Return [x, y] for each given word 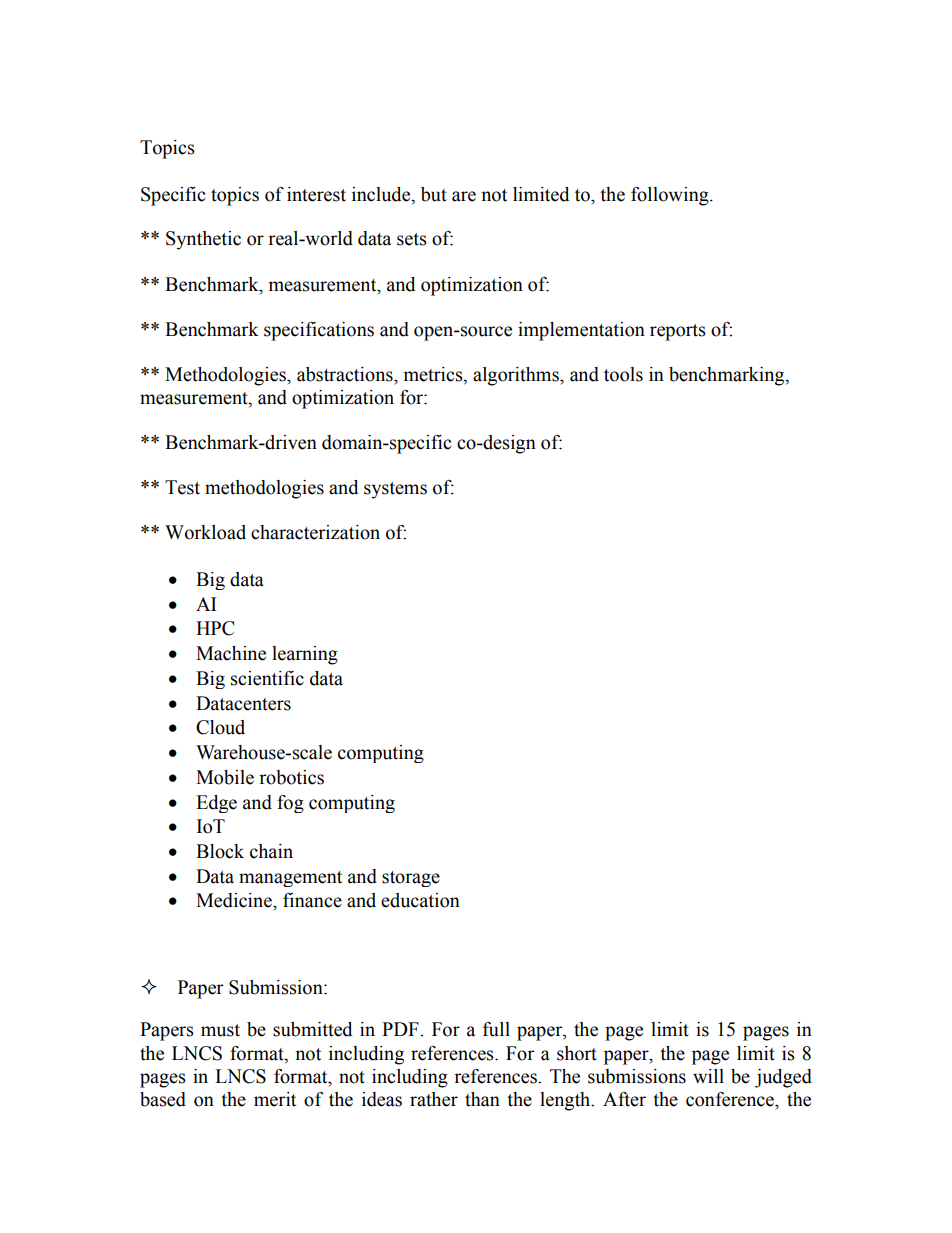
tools [623, 374]
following [671, 196]
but [434, 194]
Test [182, 487]
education [420, 900]
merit [275, 1099]
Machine [231, 653]
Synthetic [203, 240]
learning [305, 655]
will [708, 1076]
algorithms [517, 376]
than [482, 1099]
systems [395, 490]
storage [411, 879]
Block [220, 851]
